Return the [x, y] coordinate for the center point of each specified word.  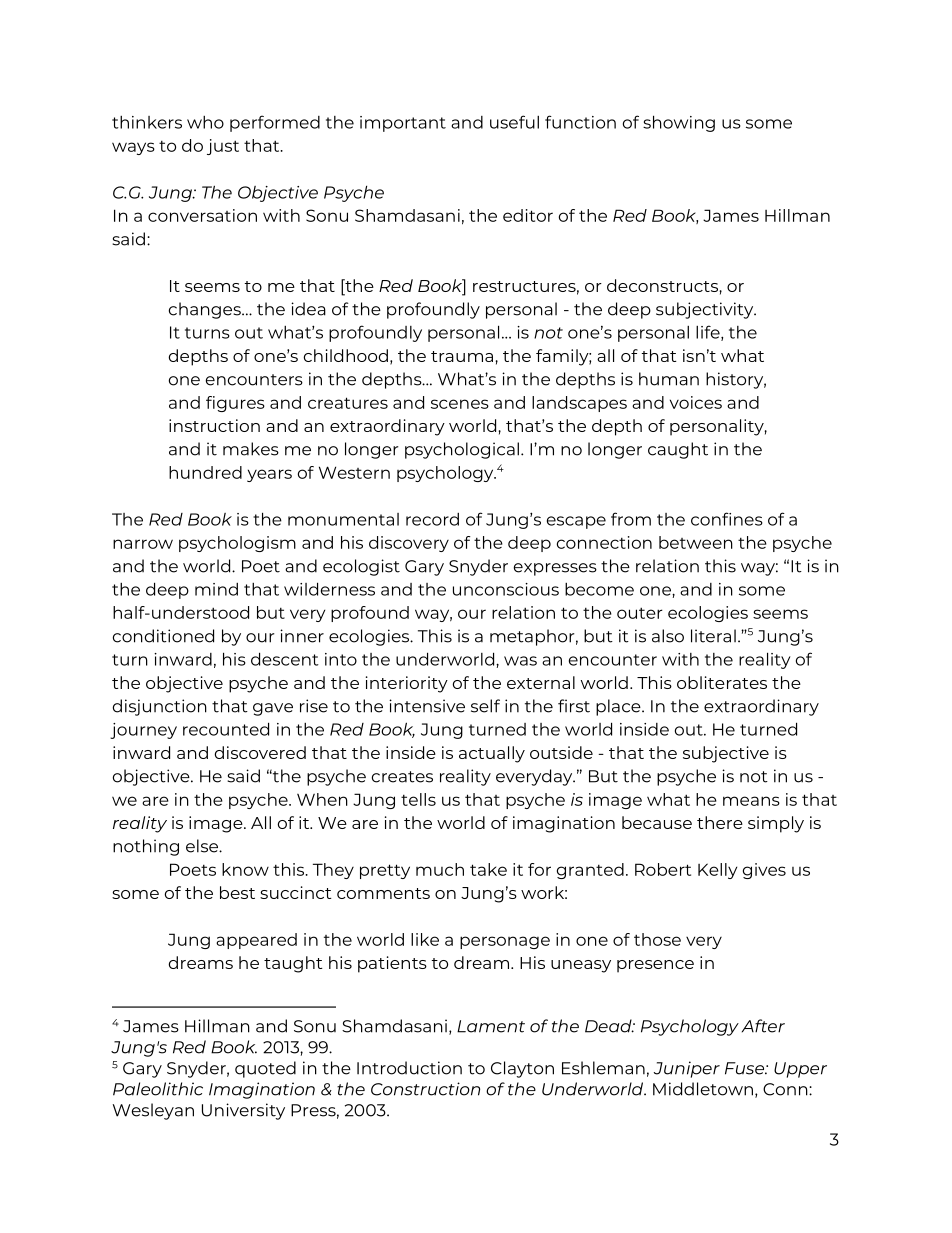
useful [514, 122]
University [243, 1111]
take [488, 869]
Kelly [717, 871]
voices [696, 402]
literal [713, 636]
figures [235, 404]
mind [216, 589]
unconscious [506, 589]
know [245, 869]
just [223, 147]
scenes [460, 404]
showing [679, 123]
